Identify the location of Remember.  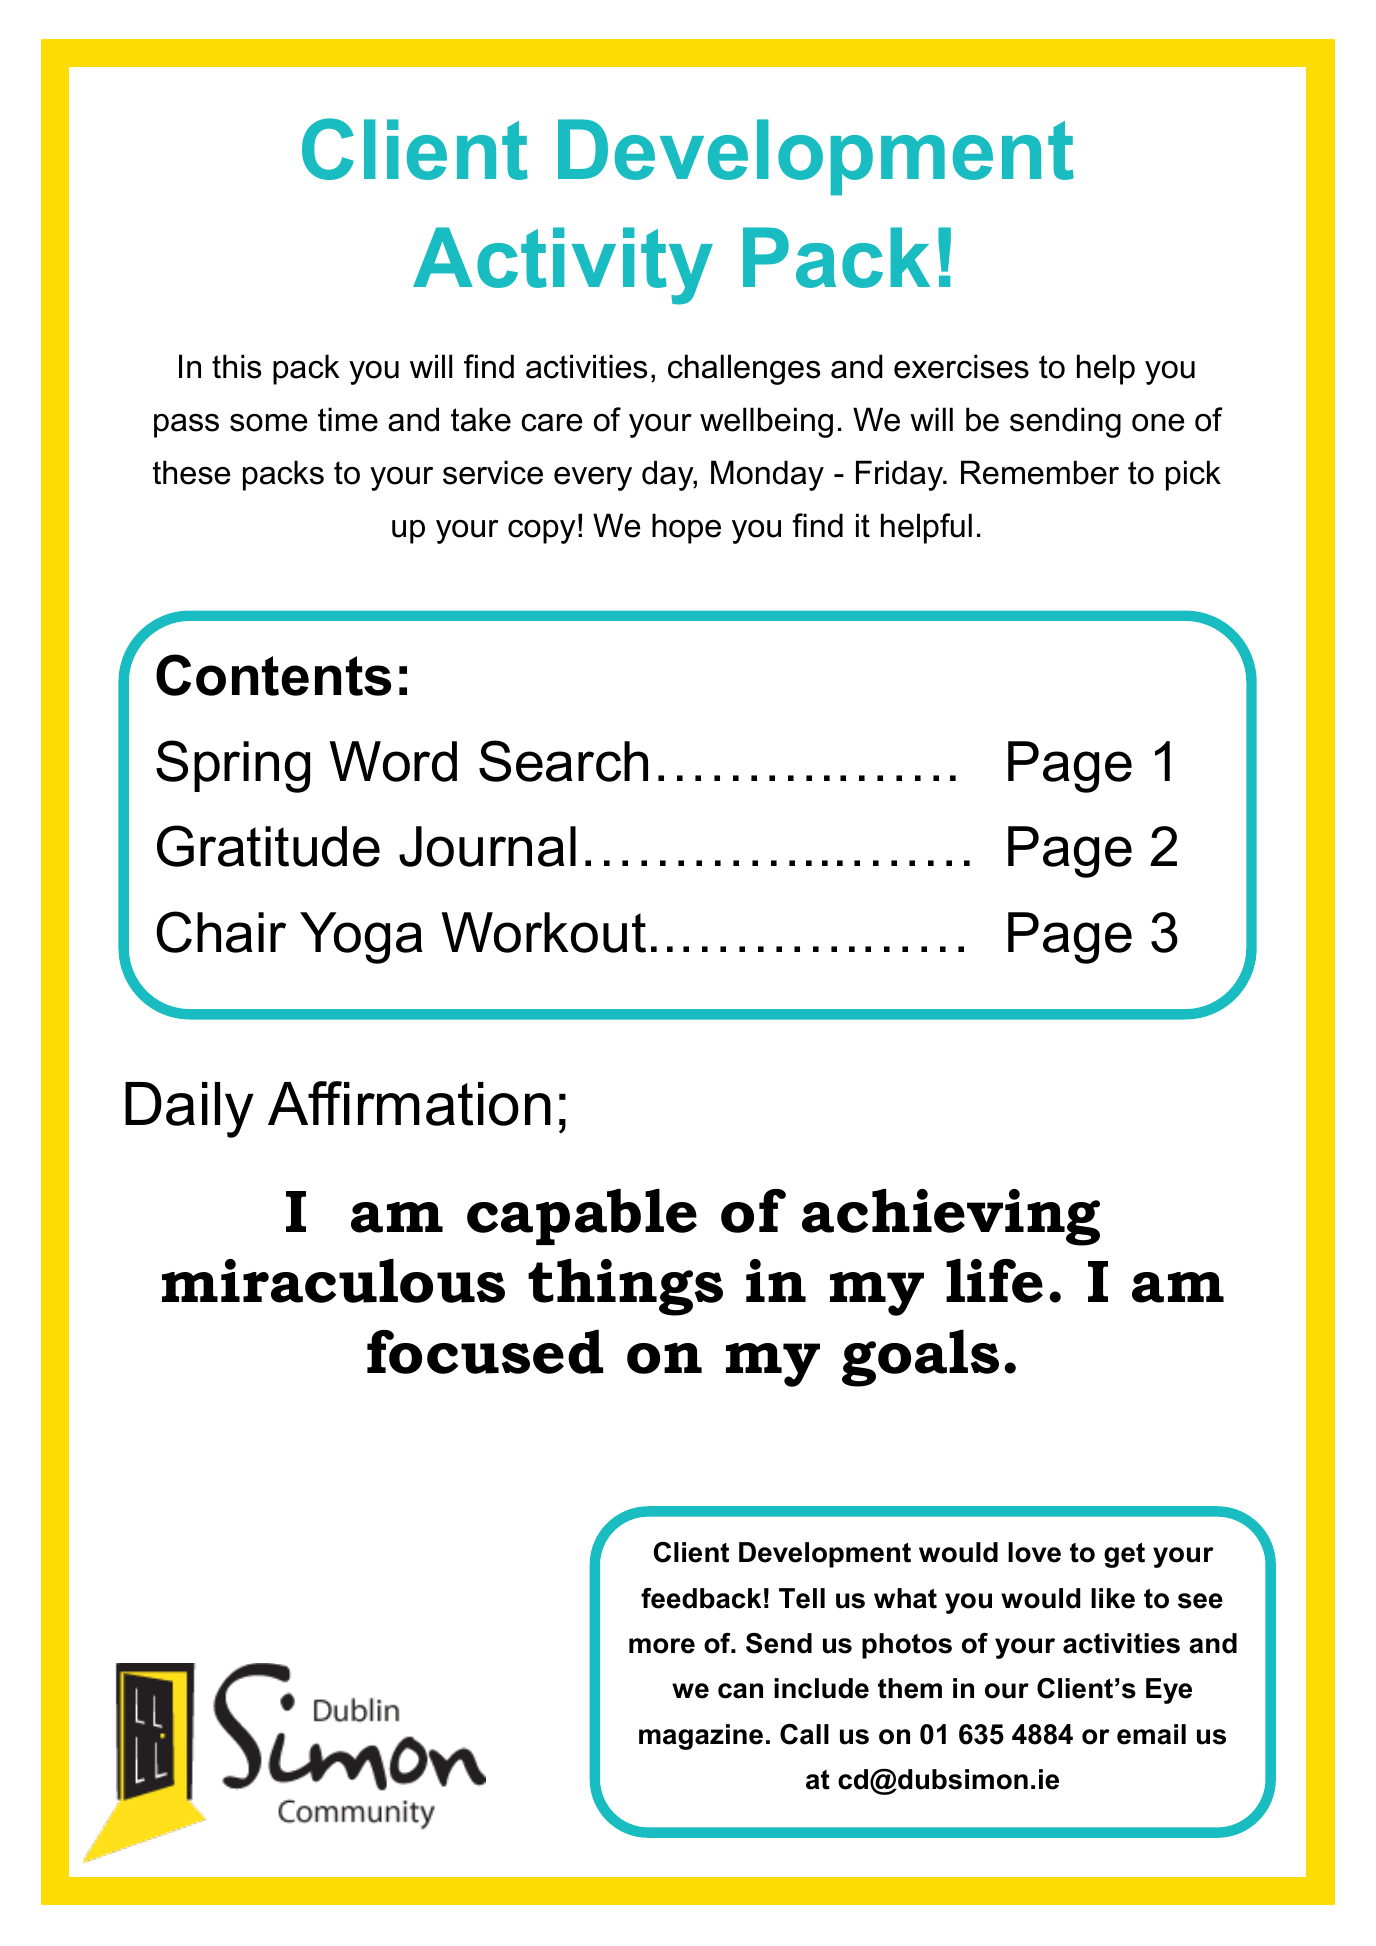
(1040, 472).
